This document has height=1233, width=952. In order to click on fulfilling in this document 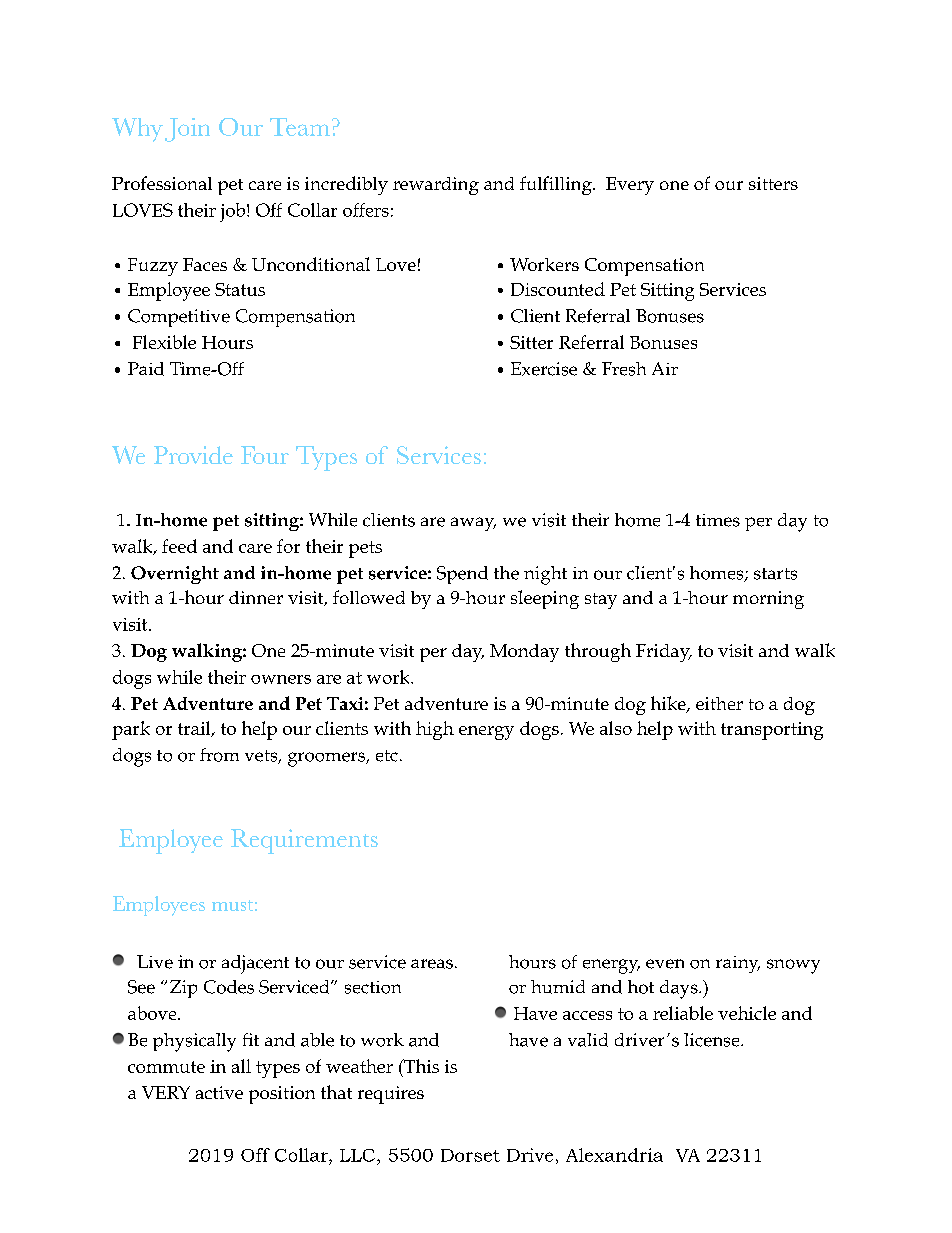, I will do `click(557, 185)`.
